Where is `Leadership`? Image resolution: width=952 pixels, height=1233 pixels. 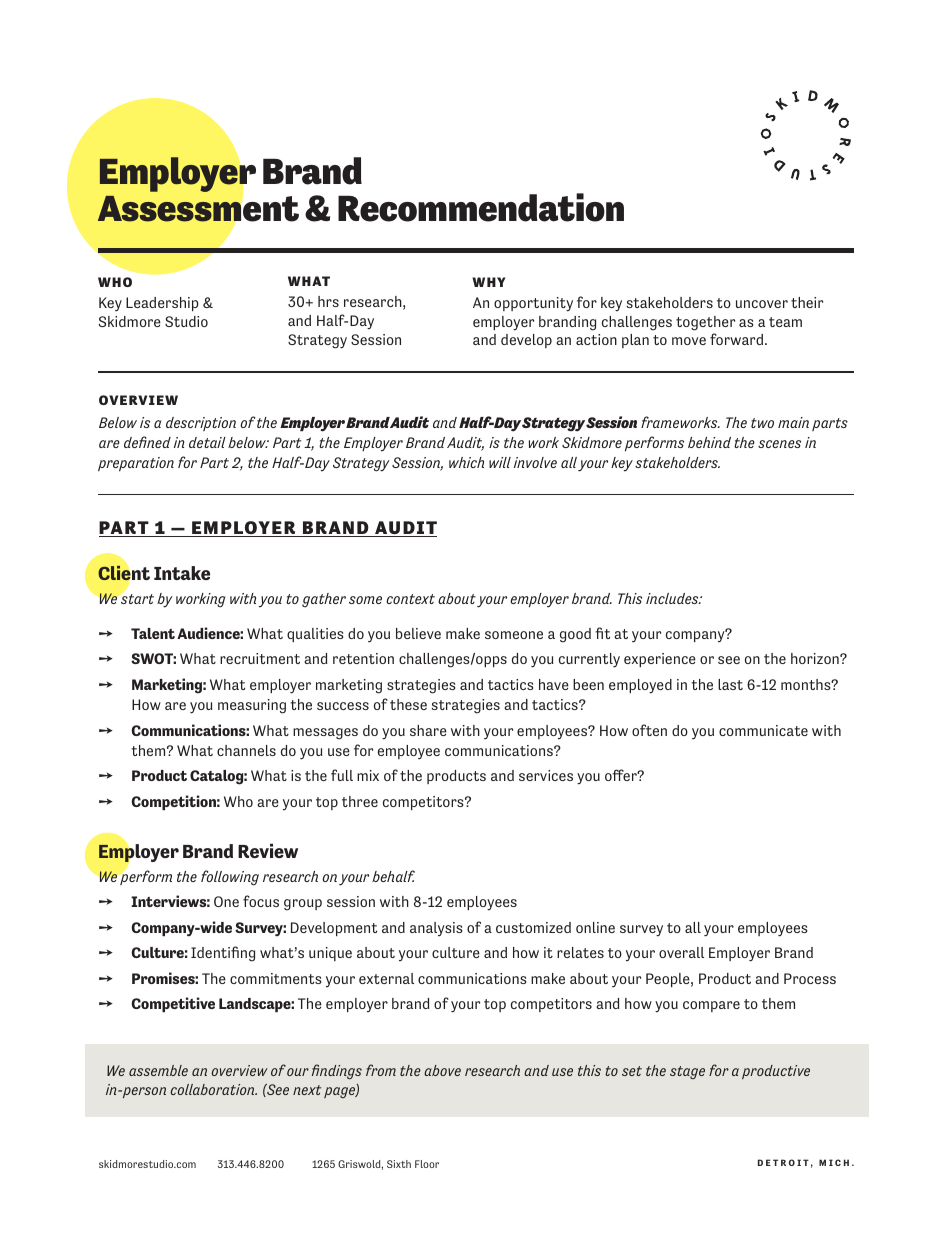
Leadership is located at coordinates (162, 304).
